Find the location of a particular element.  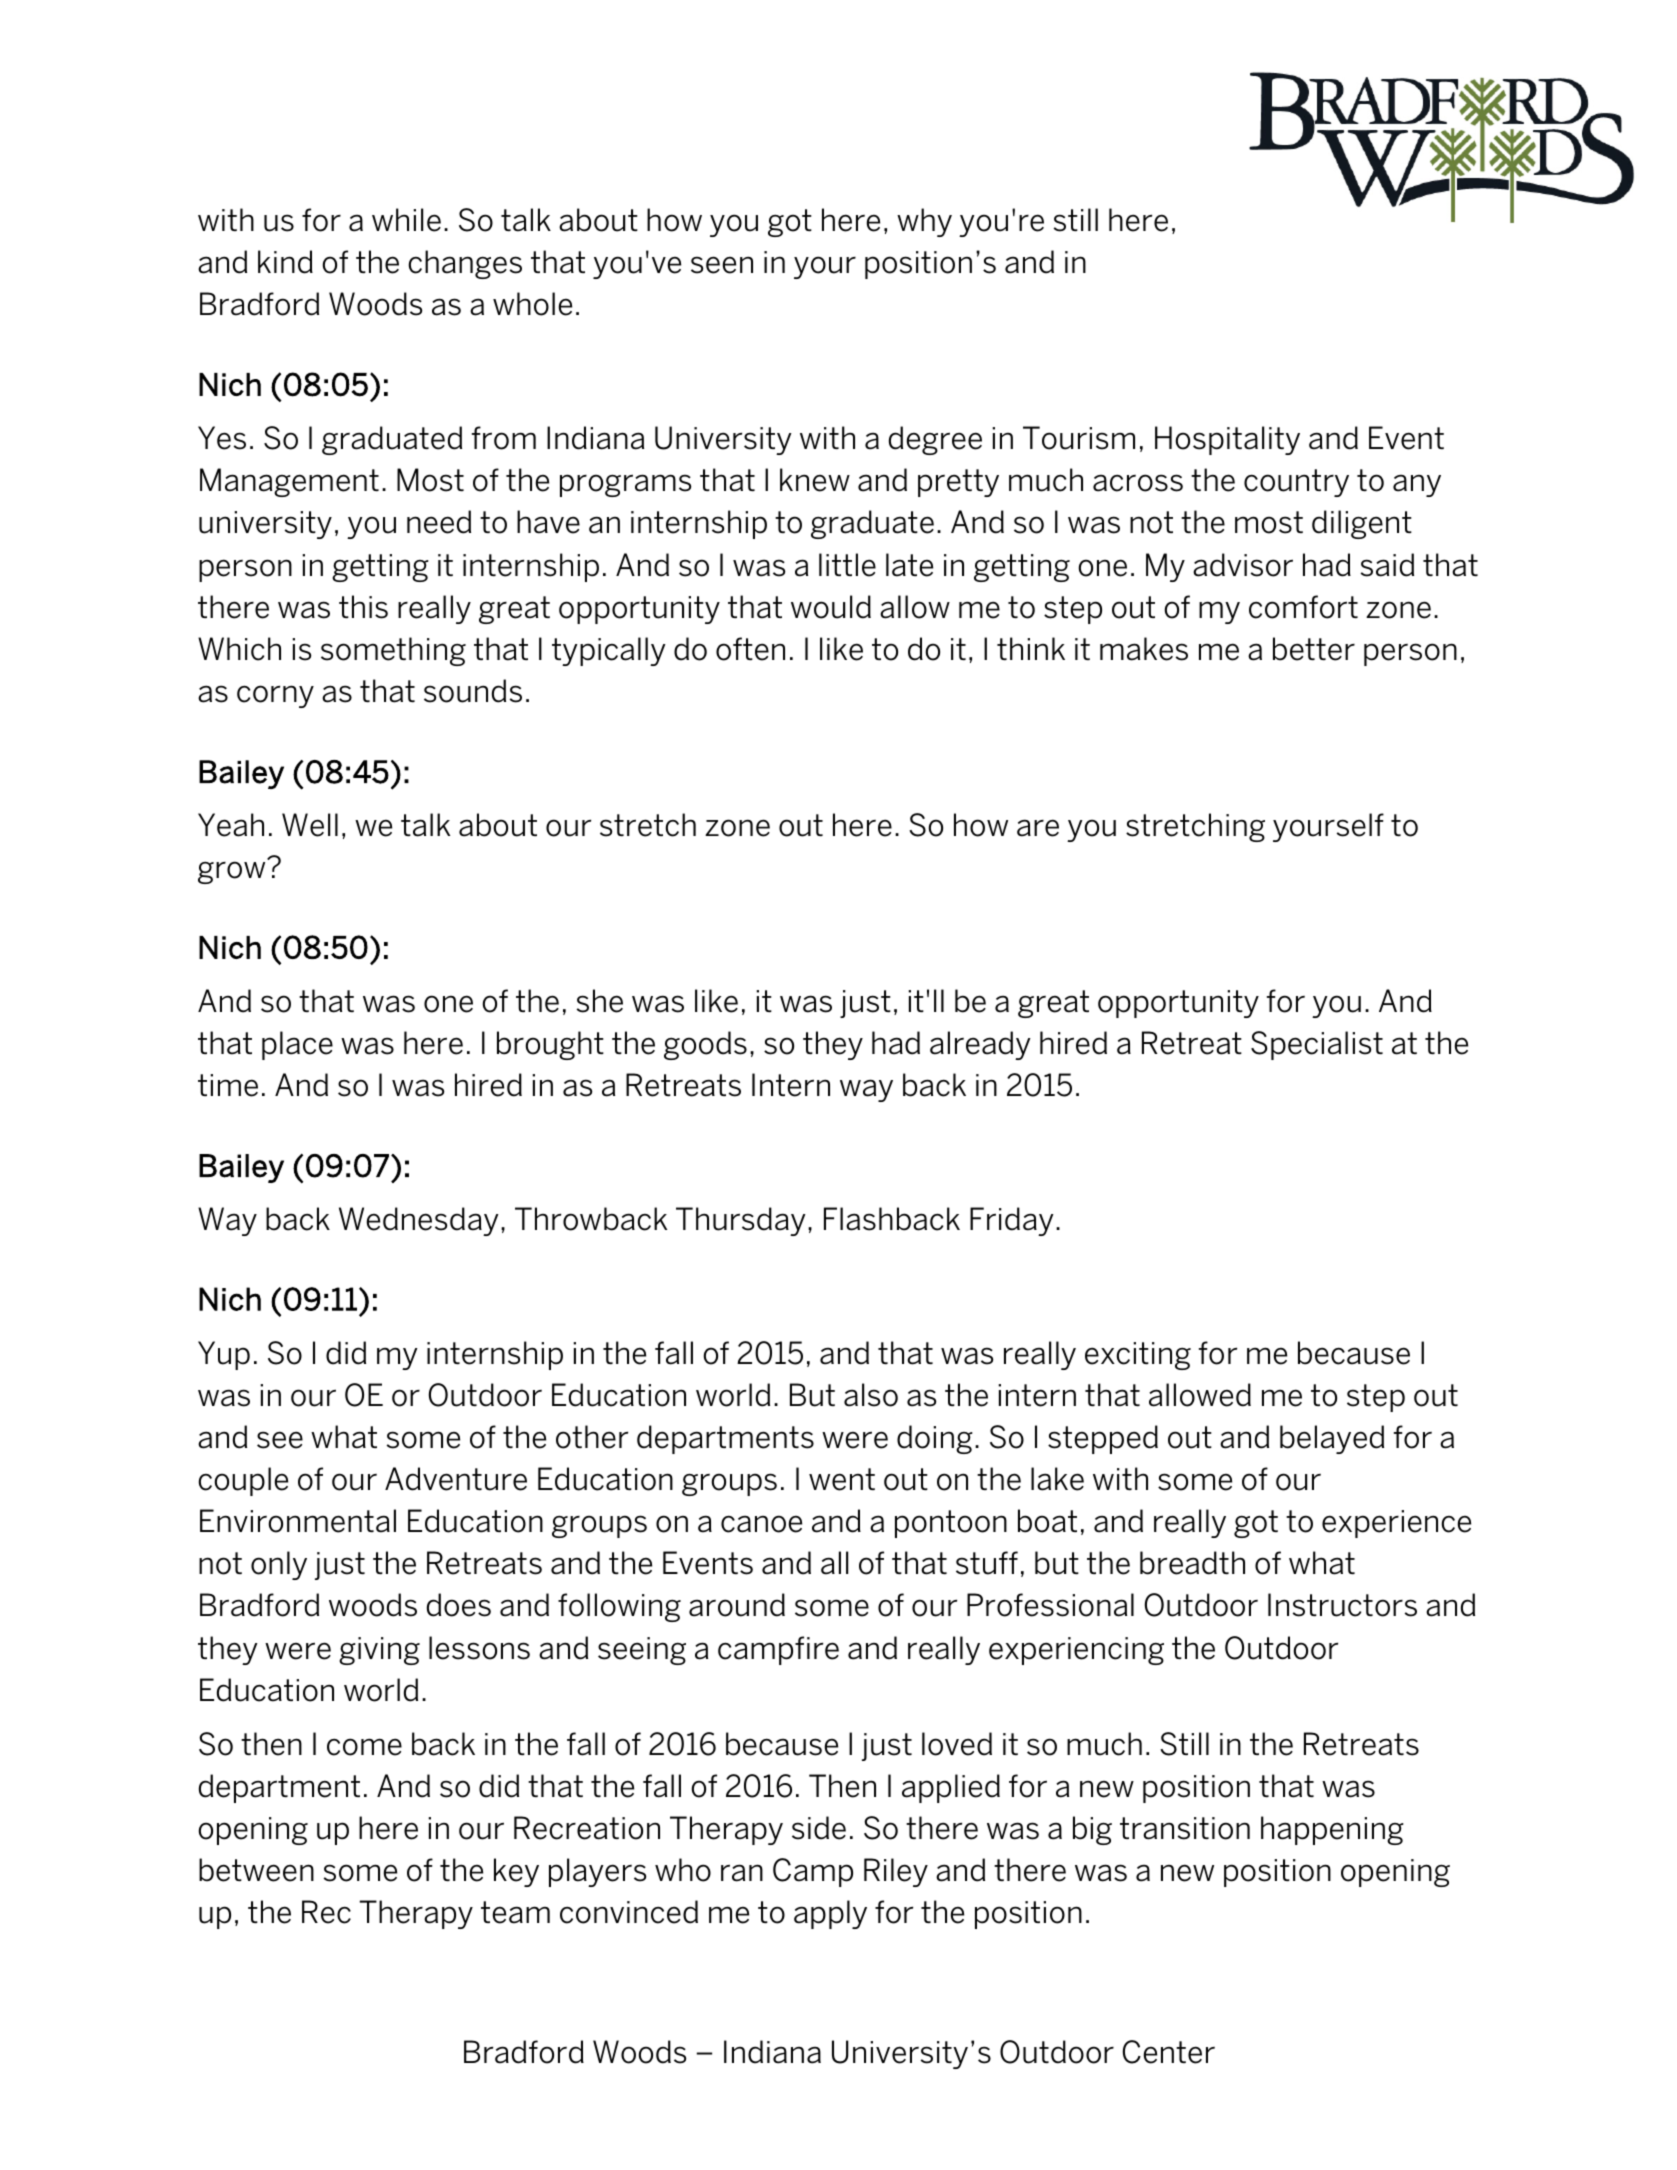

Specialist is located at coordinates (1317, 1045).
